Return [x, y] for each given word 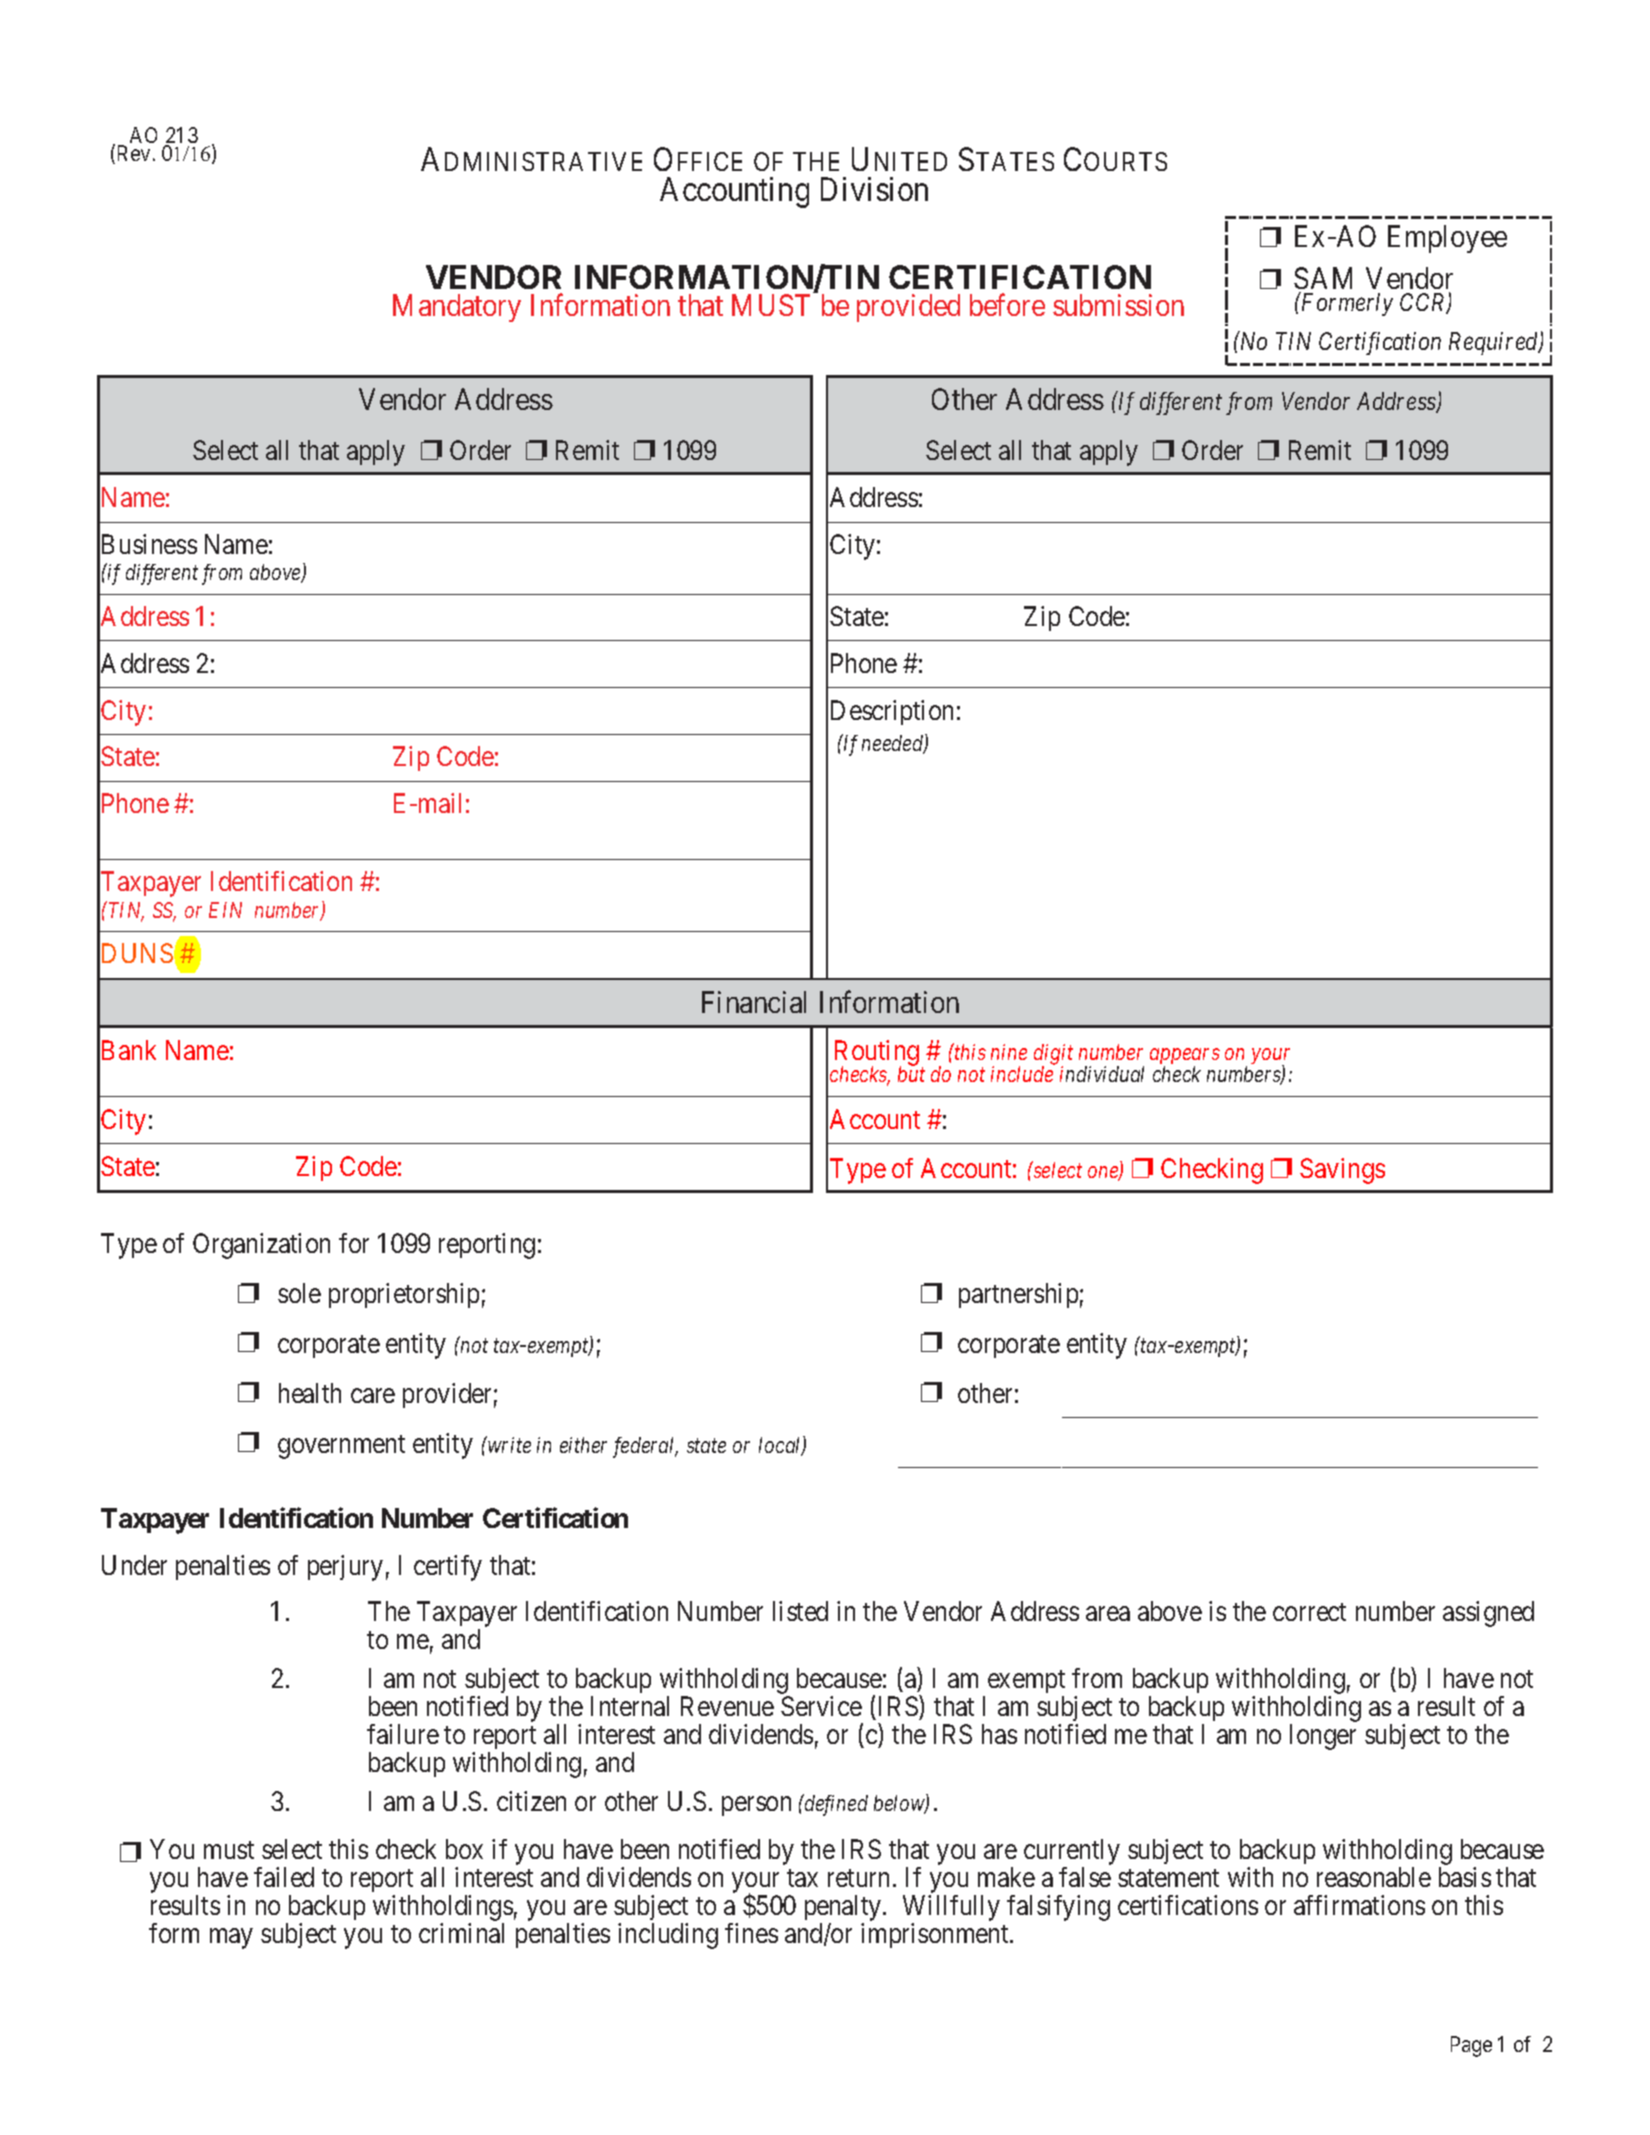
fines [751, 1933]
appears [1185, 1057]
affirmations [1359, 1905]
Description [892, 712]
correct [1309, 1612]
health [310, 1393]
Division [874, 189]
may [231, 1939]
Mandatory [457, 308]
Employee [1447, 239]
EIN [225, 910]
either [583, 1445]
